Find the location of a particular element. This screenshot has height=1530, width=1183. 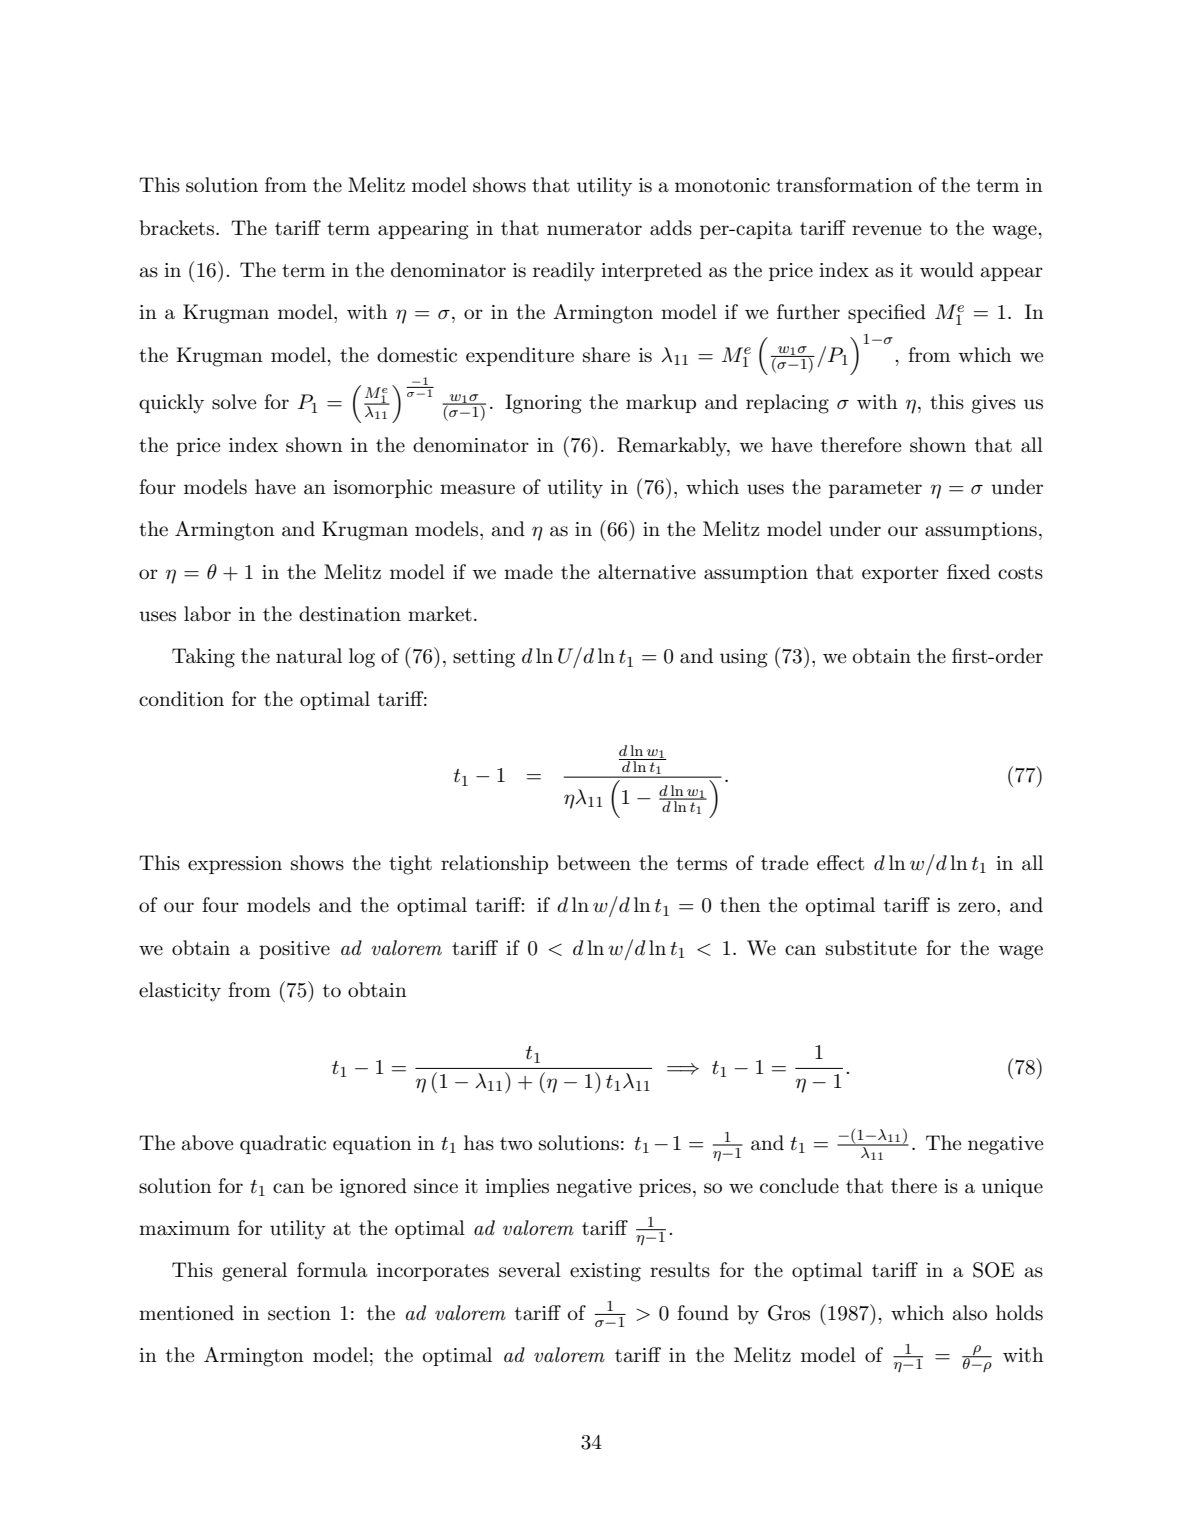

positive is located at coordinates (294, 950).
